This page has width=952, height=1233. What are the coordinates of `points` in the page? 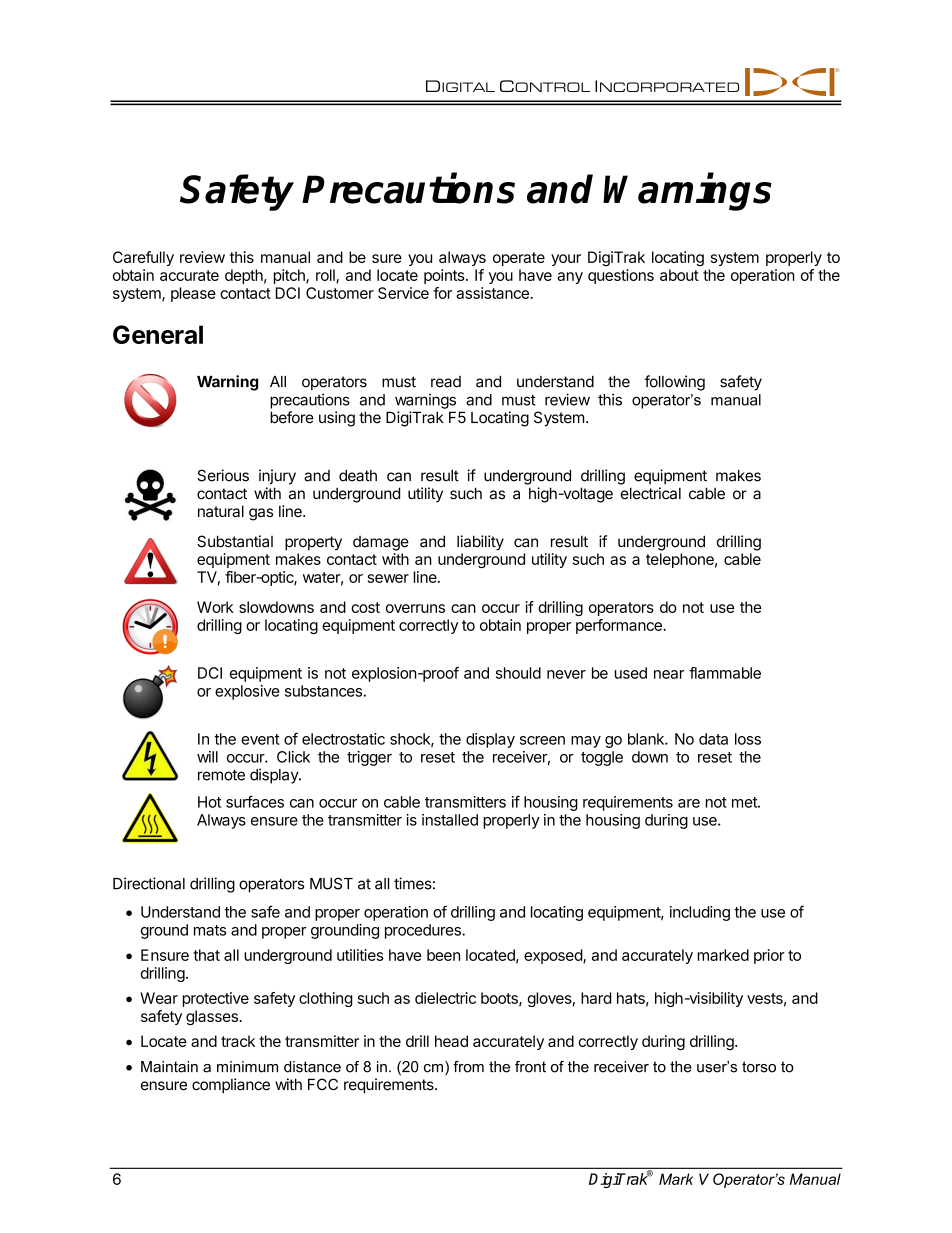 It's located at (444, 276).
